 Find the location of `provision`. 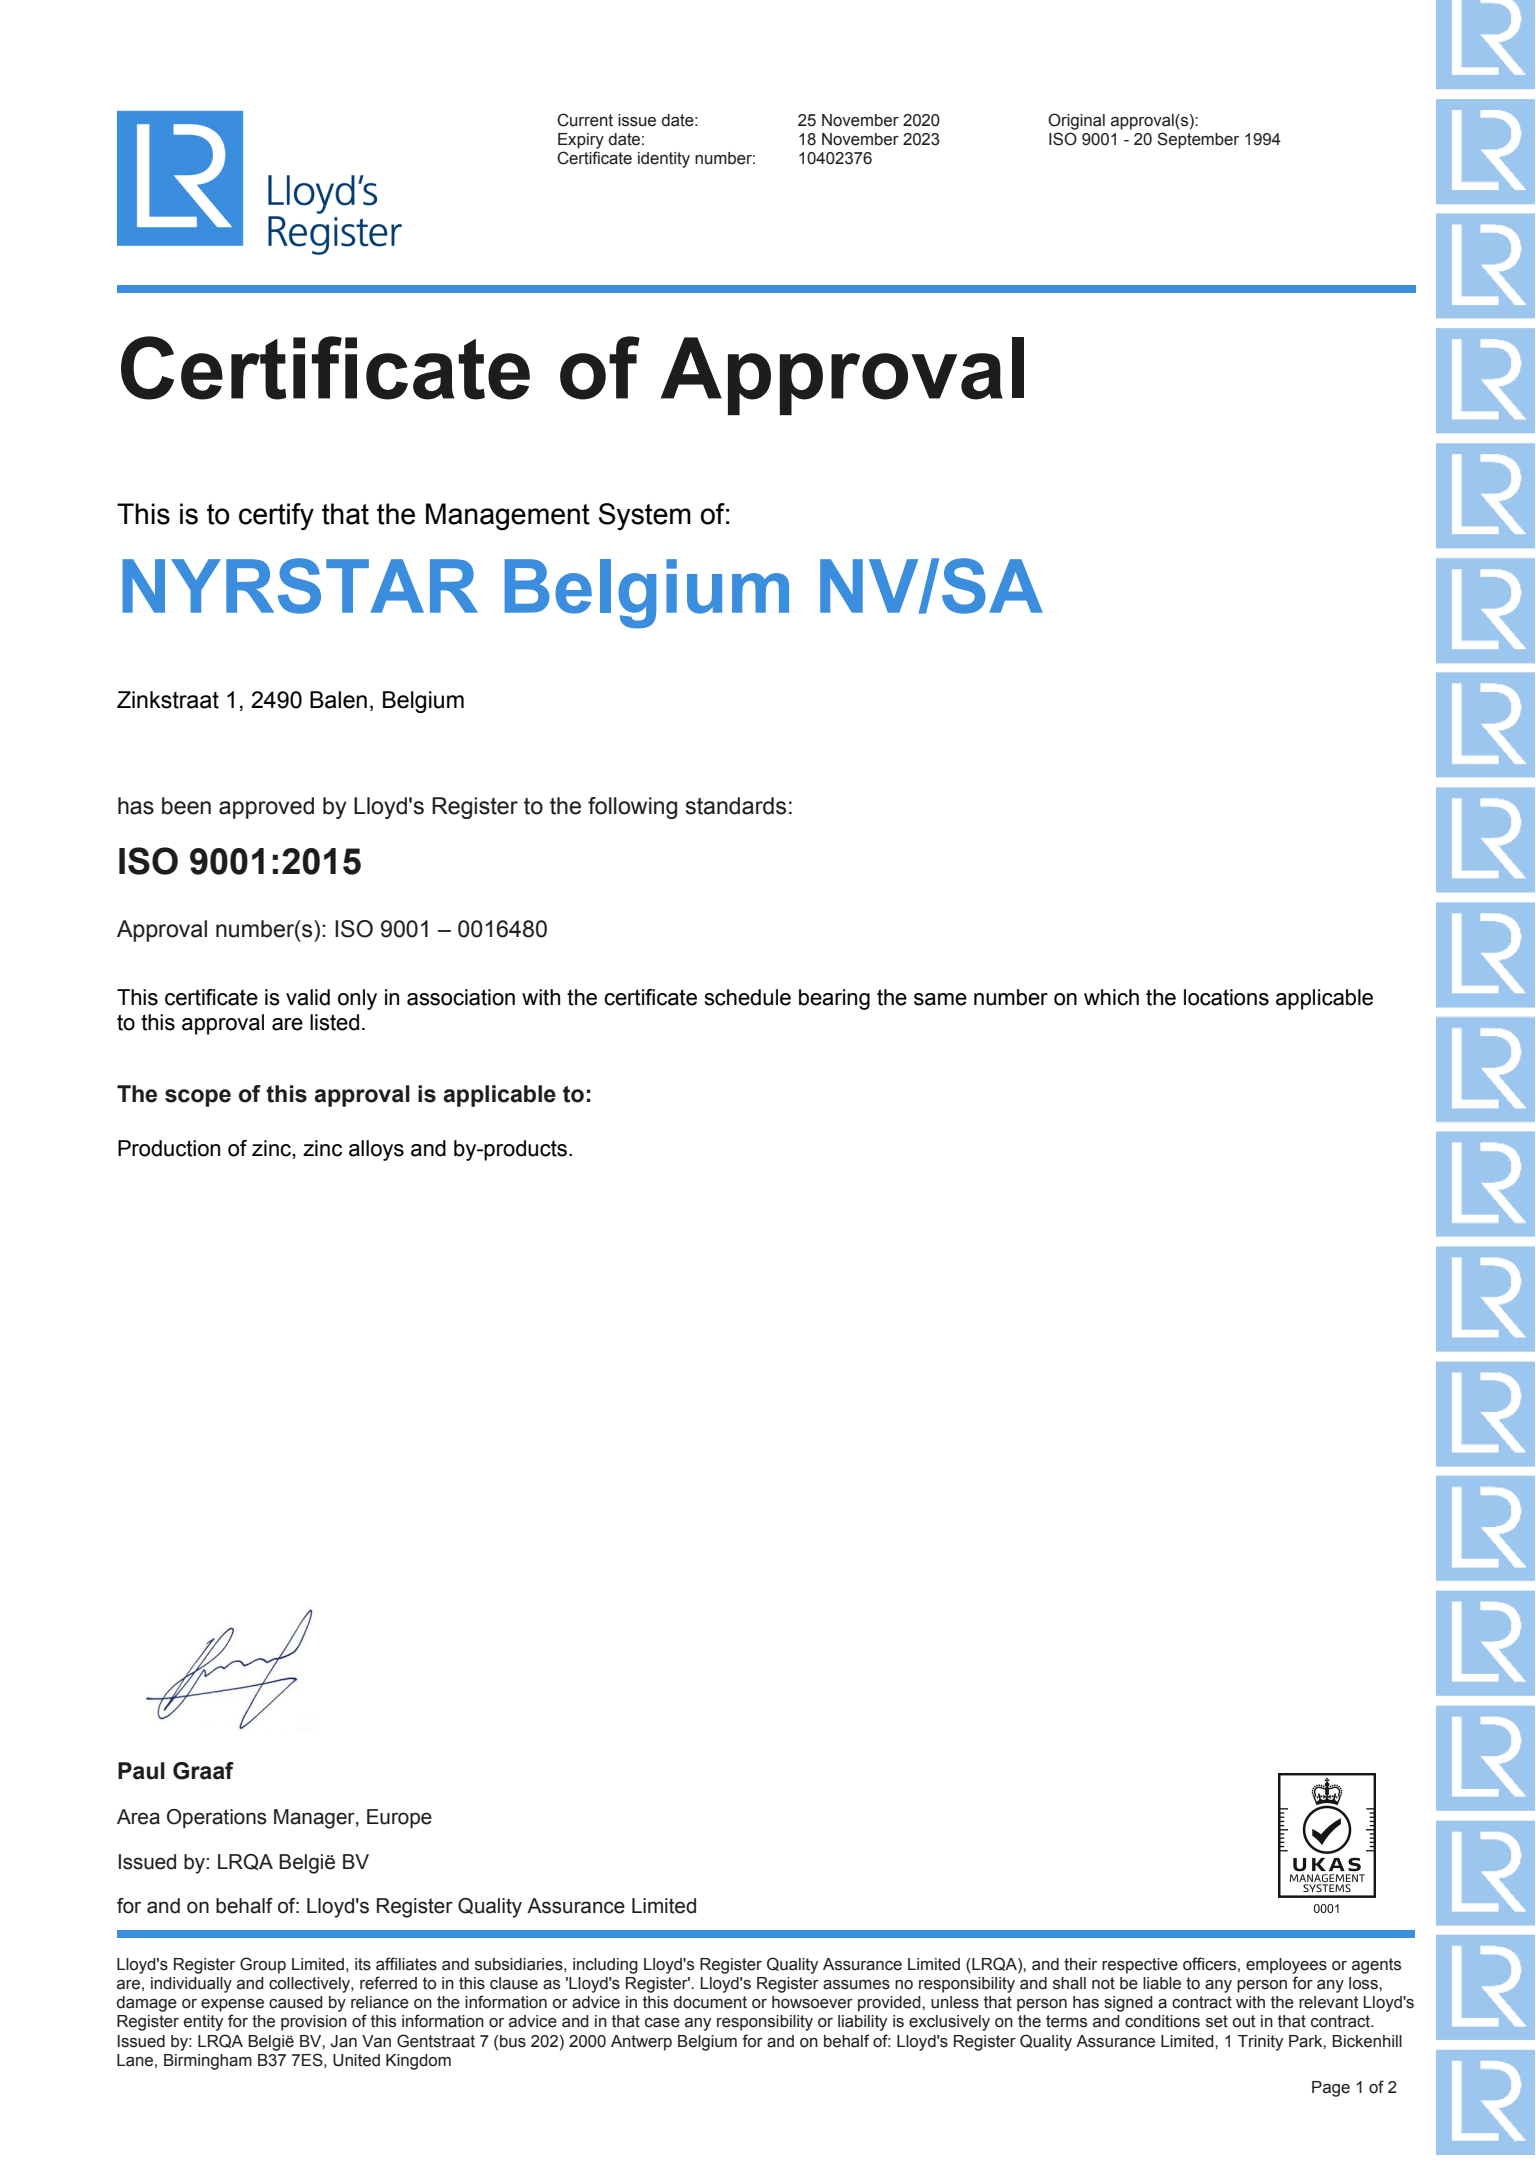

provision is located at coordinates (314, 2023).
